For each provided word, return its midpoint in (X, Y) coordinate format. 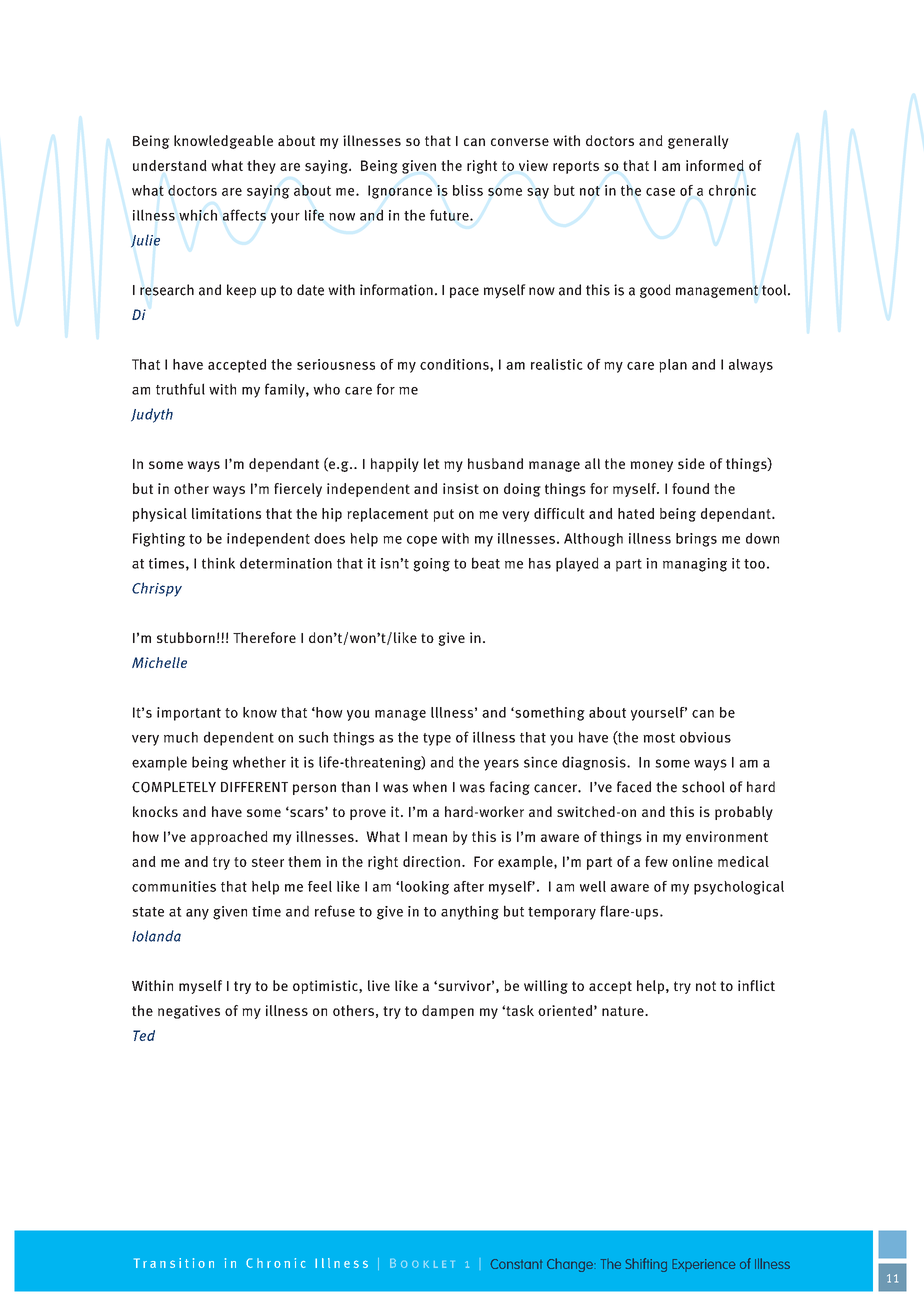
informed (715, 165)
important (189, 714)
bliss (468, 190)
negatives (189, 1012)
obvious (705, 737)
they (261, 167)
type (437, 739)
